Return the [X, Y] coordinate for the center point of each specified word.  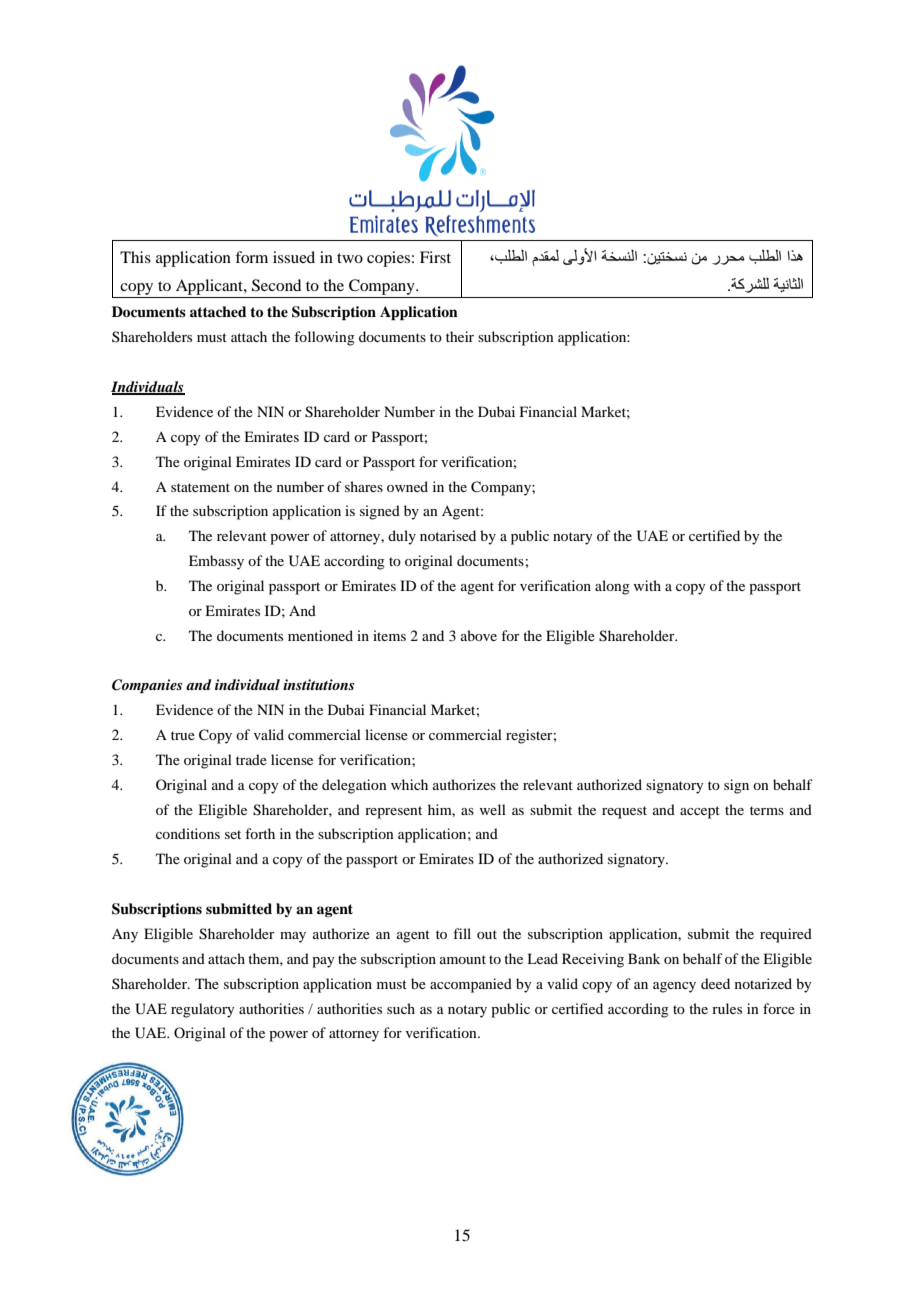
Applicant [210, 287]
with [647, 585]
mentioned [320, 635]
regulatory [202, 1010]
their [460, 336]
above [479, 635]
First [435, 257]
